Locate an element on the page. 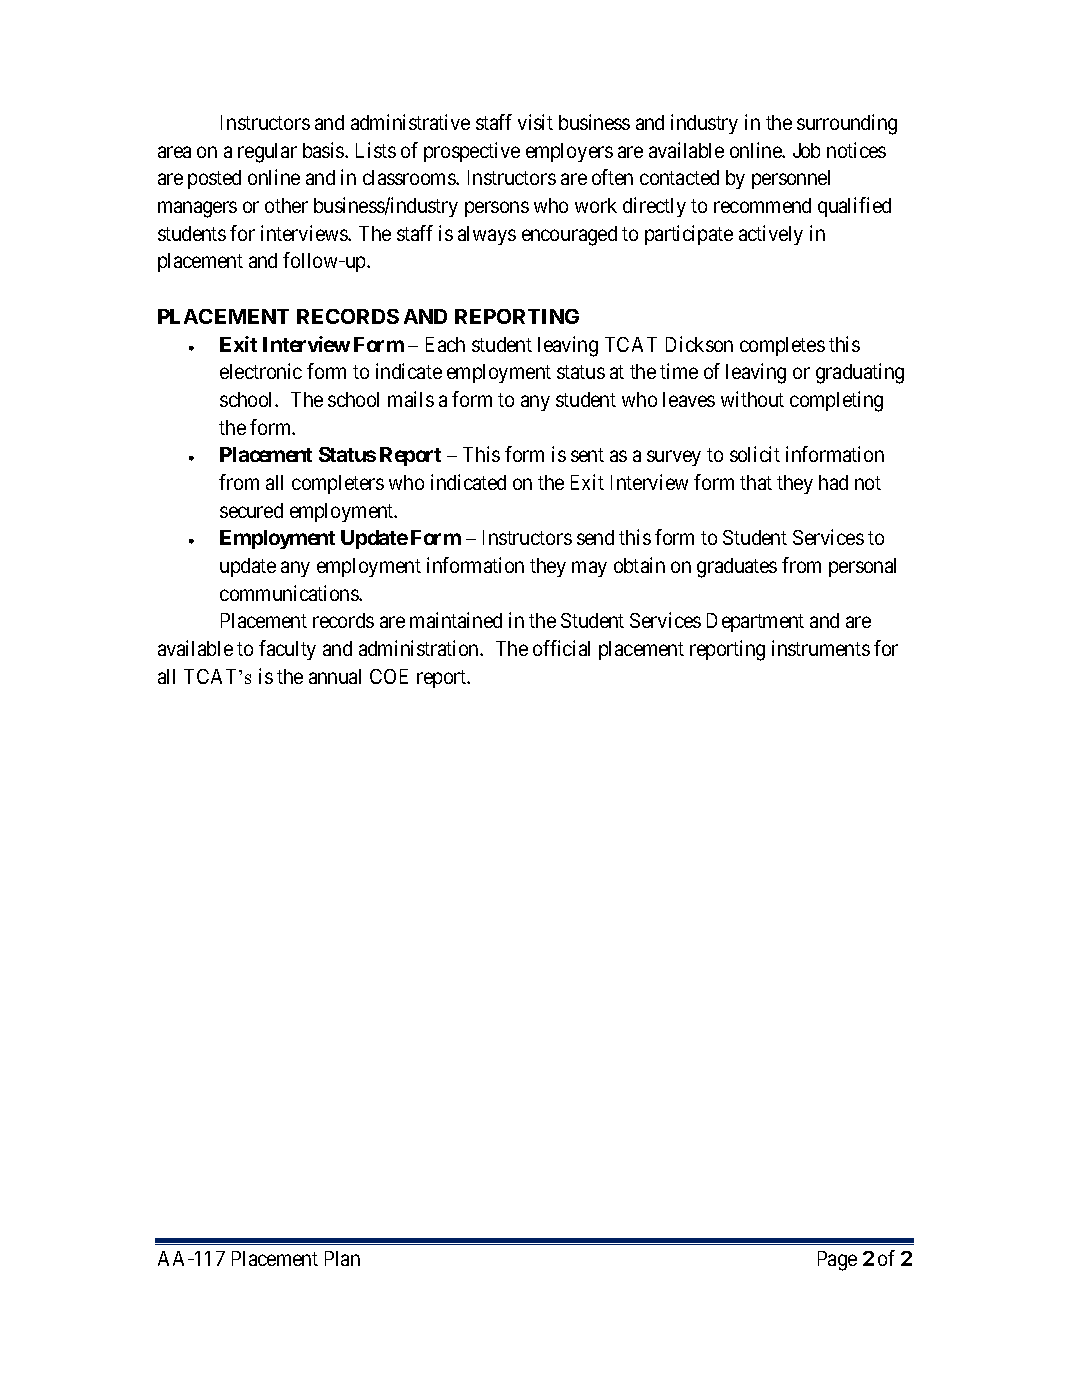  Job is located at coordinates (806, 150).
